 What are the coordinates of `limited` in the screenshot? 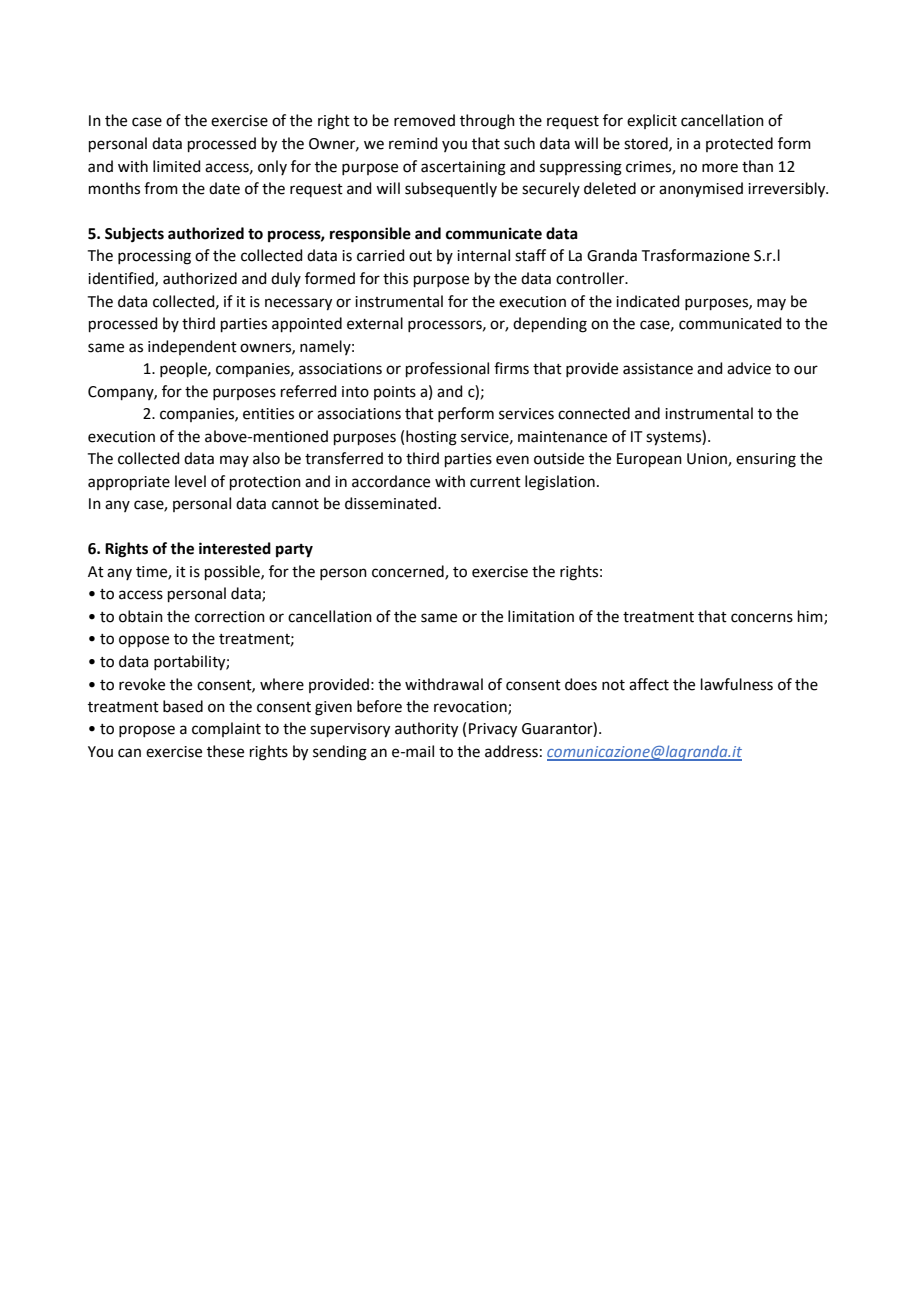 It's located at (177, 166).
